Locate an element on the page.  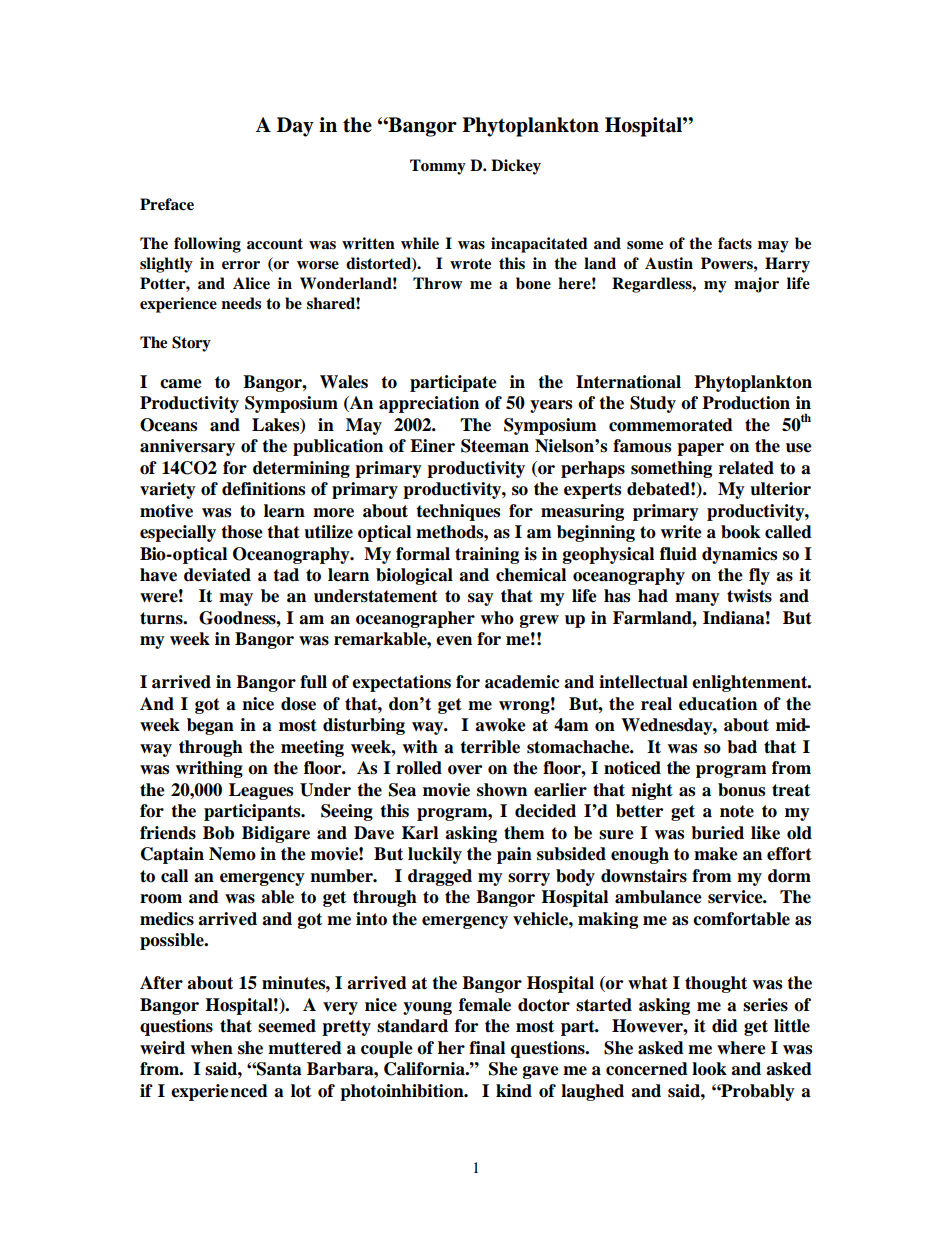
Dickey is located at coordinates (516, 167).
